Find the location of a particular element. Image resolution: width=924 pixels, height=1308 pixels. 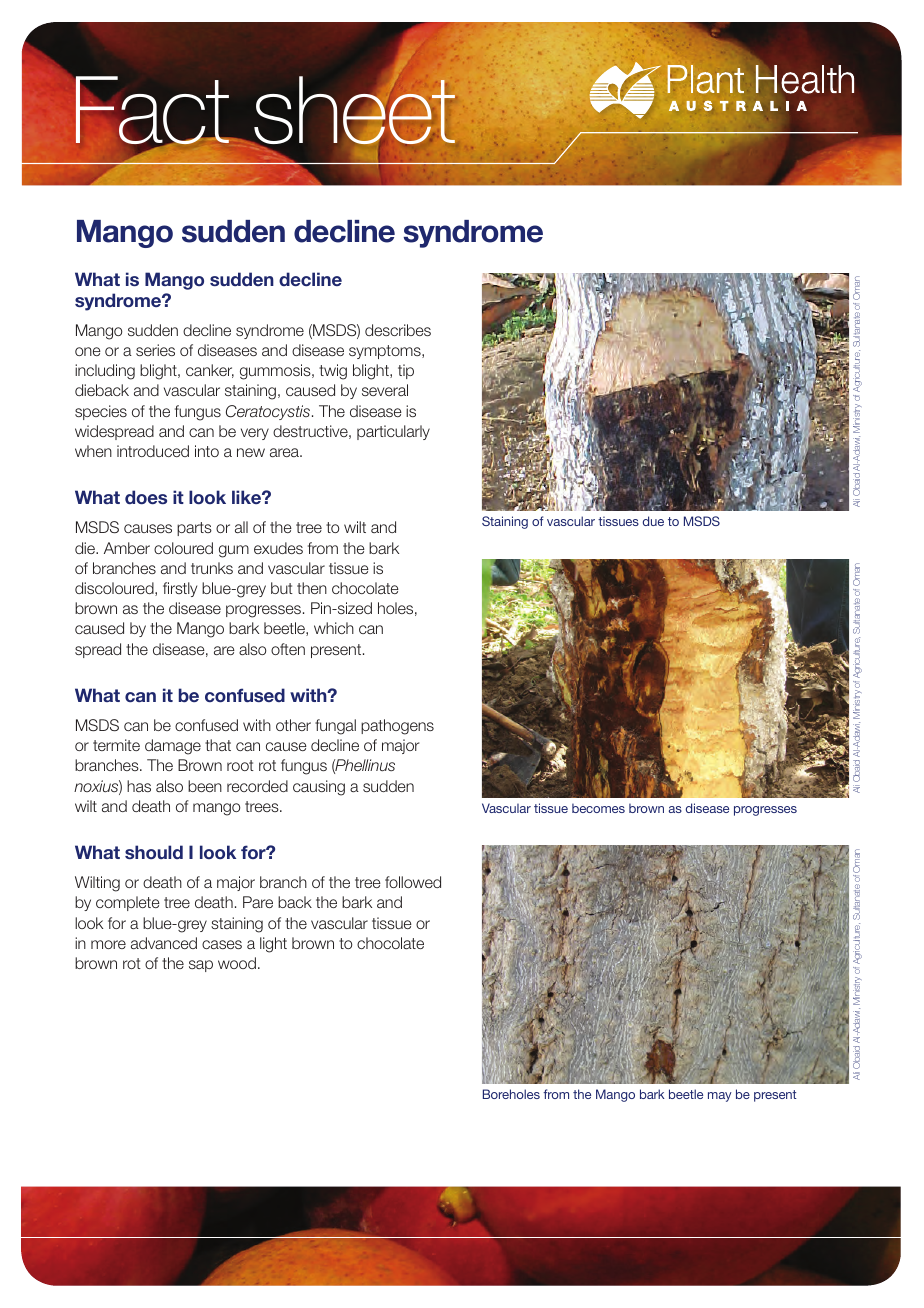

describes is located at coordinates (398, 330).
